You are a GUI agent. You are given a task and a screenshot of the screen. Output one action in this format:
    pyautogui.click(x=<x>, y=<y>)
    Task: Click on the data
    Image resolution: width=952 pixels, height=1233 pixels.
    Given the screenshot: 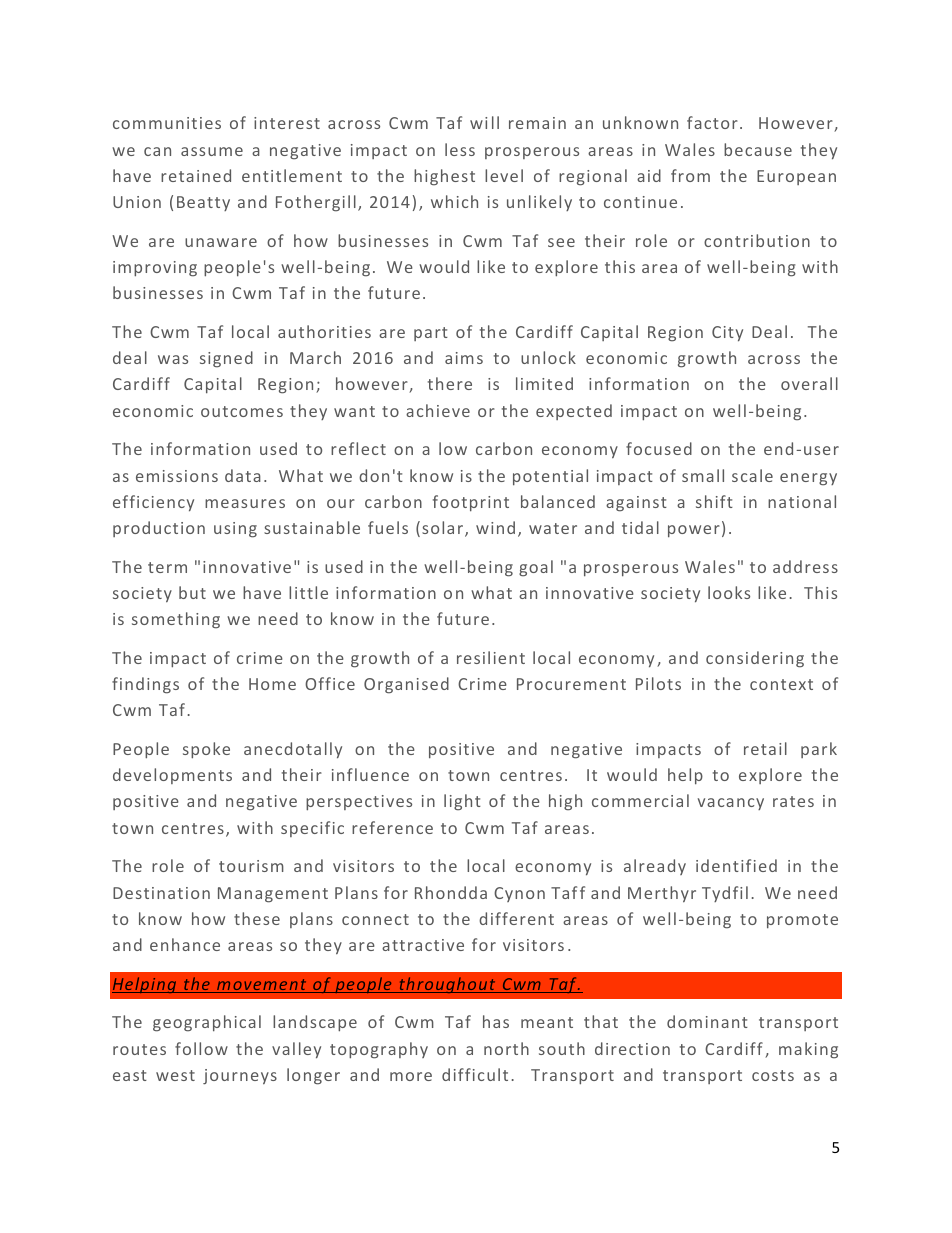 What is the action you would take?
    pyautogui.click(x=243, y=475)
